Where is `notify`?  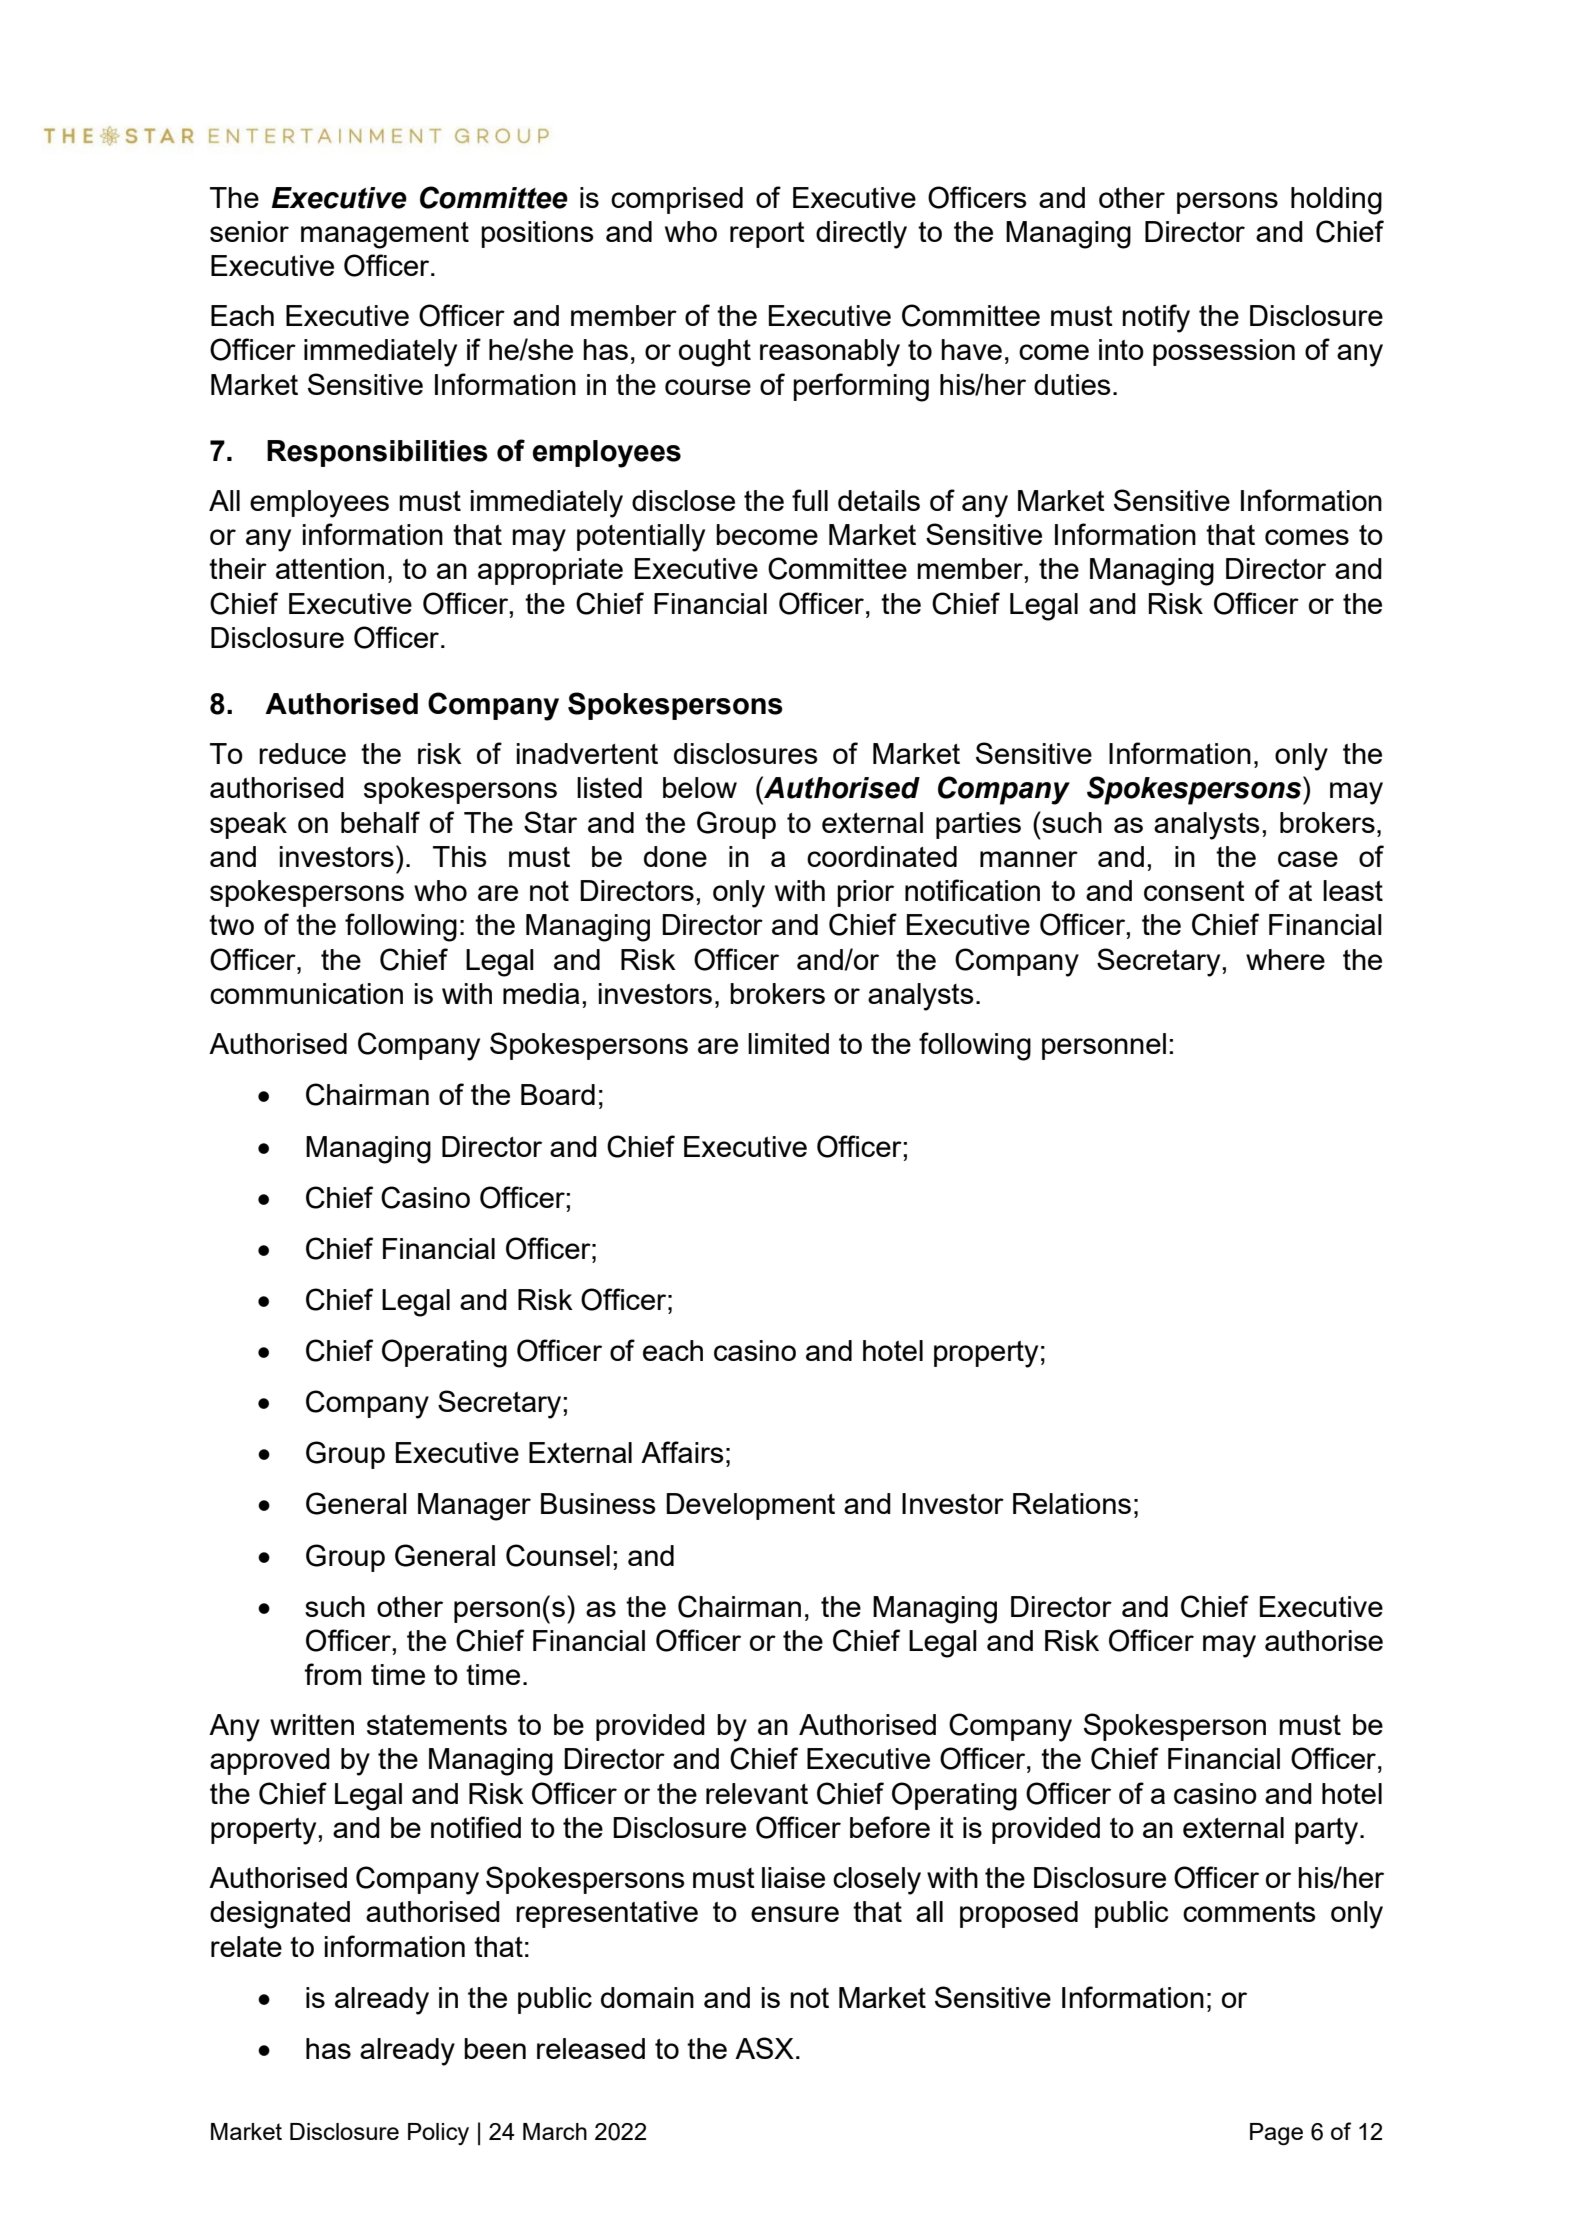 notify is located at coordinates (1156, 318).
